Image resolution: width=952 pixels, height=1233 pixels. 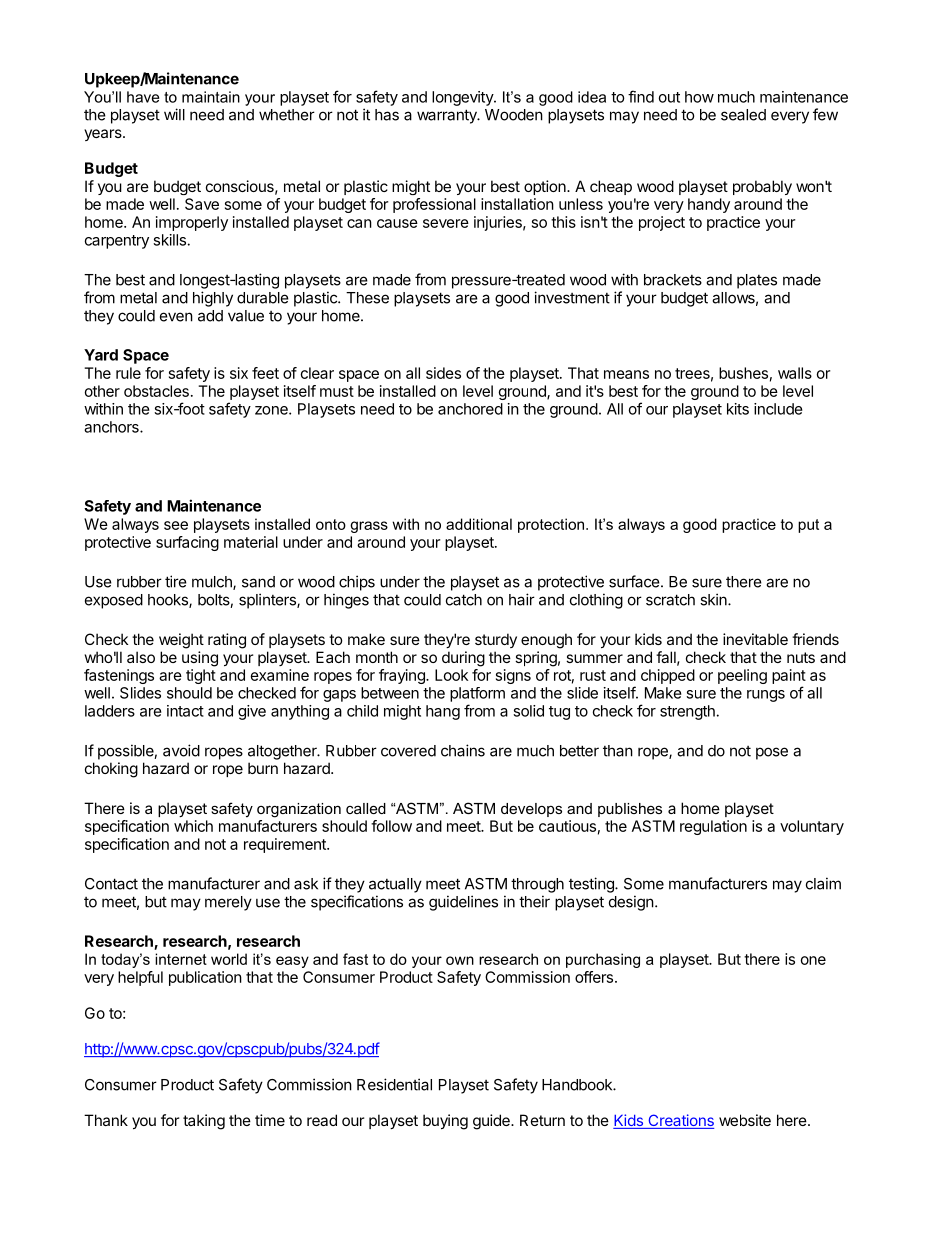 I want to click on regulation, so click(x=713, y=827).
